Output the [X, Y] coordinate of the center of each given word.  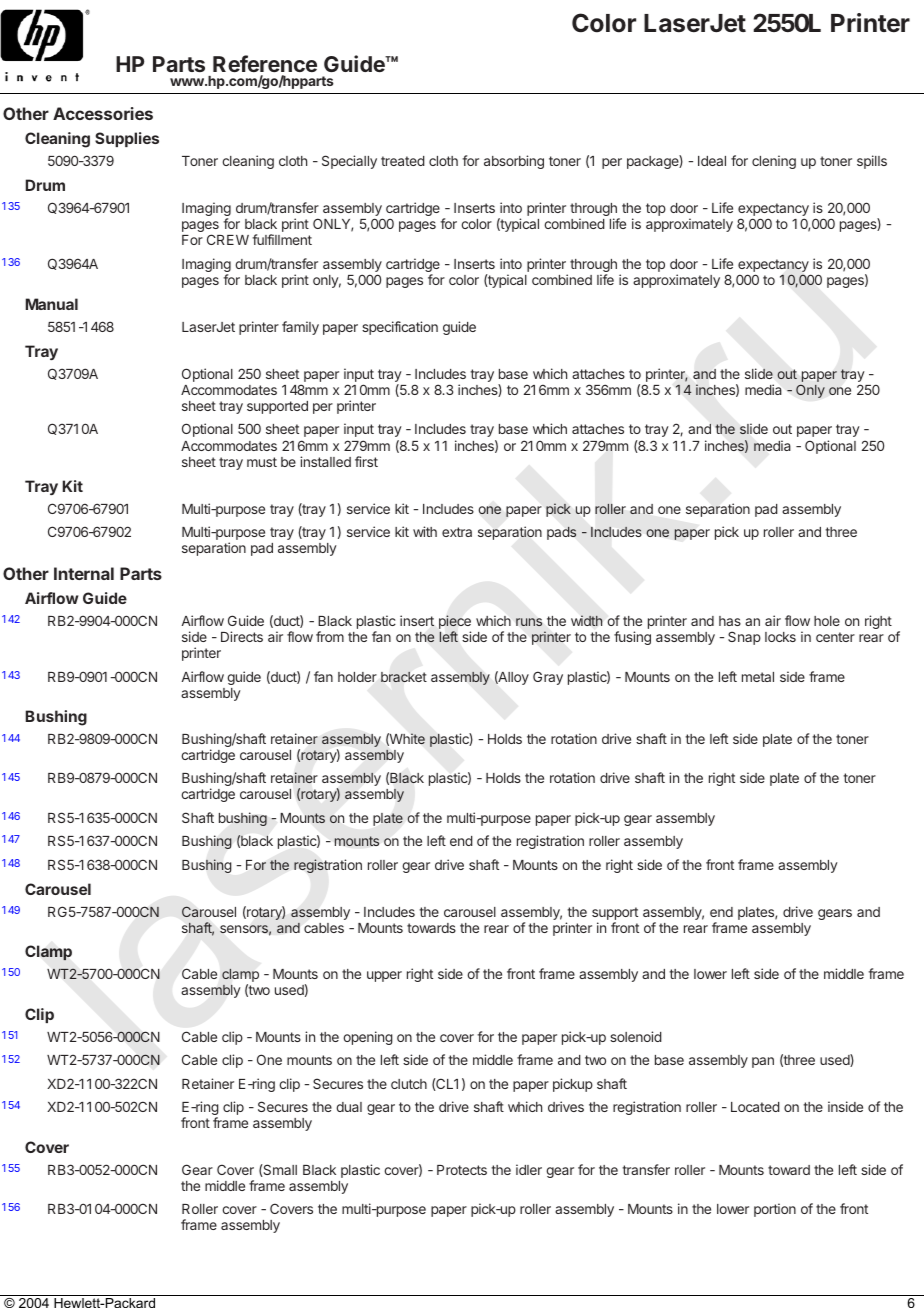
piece [455, 623]
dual [349, 1107]
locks [780, 637]
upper [384, 976]
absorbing [514, 162]
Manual [52, 304]
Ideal [712, 161]
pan [763, 1062]
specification [400, 328]
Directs [242, 636]
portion [775, 1210]
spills [872, 162]
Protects [462, 1170]
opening [368, 1038]
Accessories [103, 113]
